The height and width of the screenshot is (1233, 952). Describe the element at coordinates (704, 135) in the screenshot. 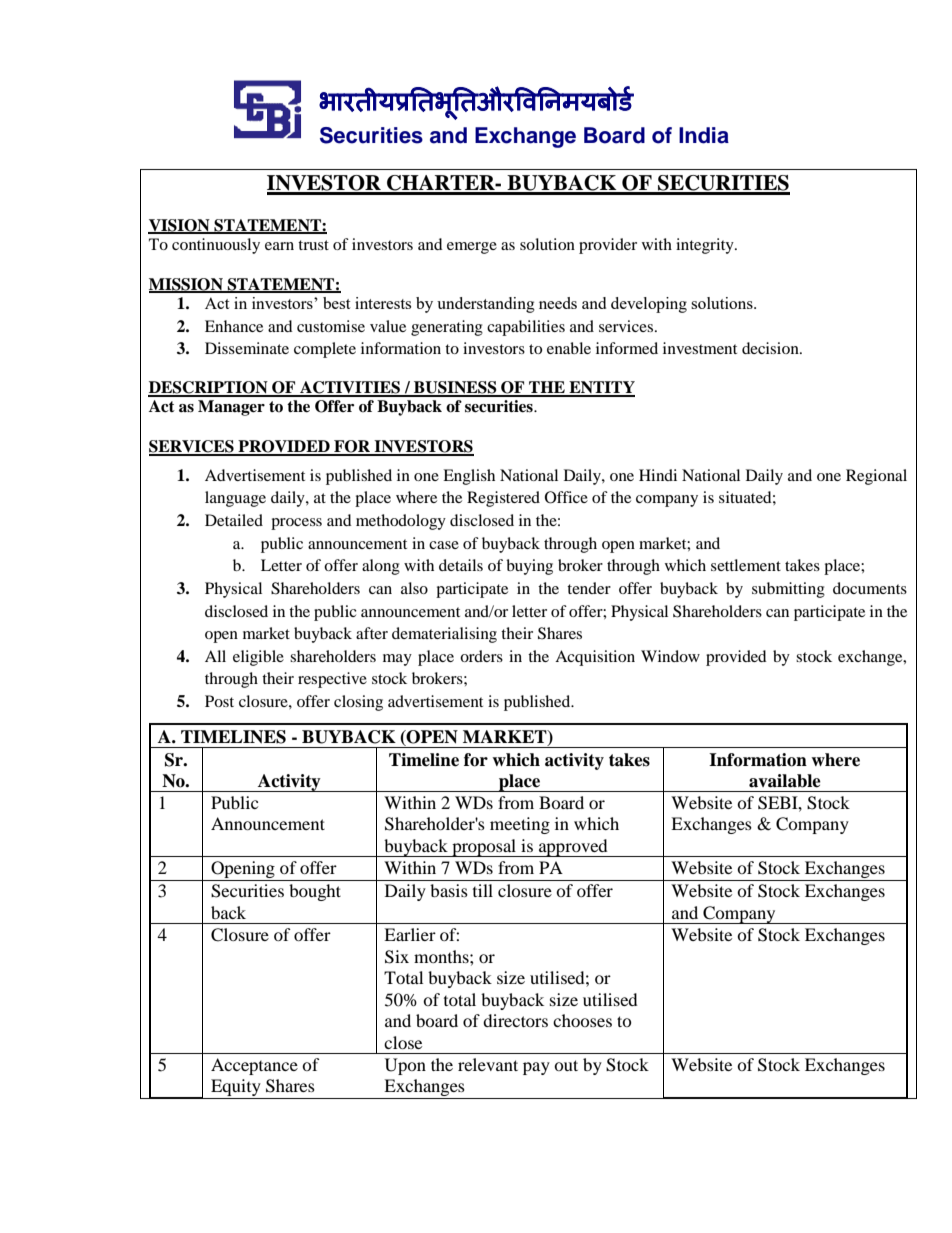

I see `India` at that location.
